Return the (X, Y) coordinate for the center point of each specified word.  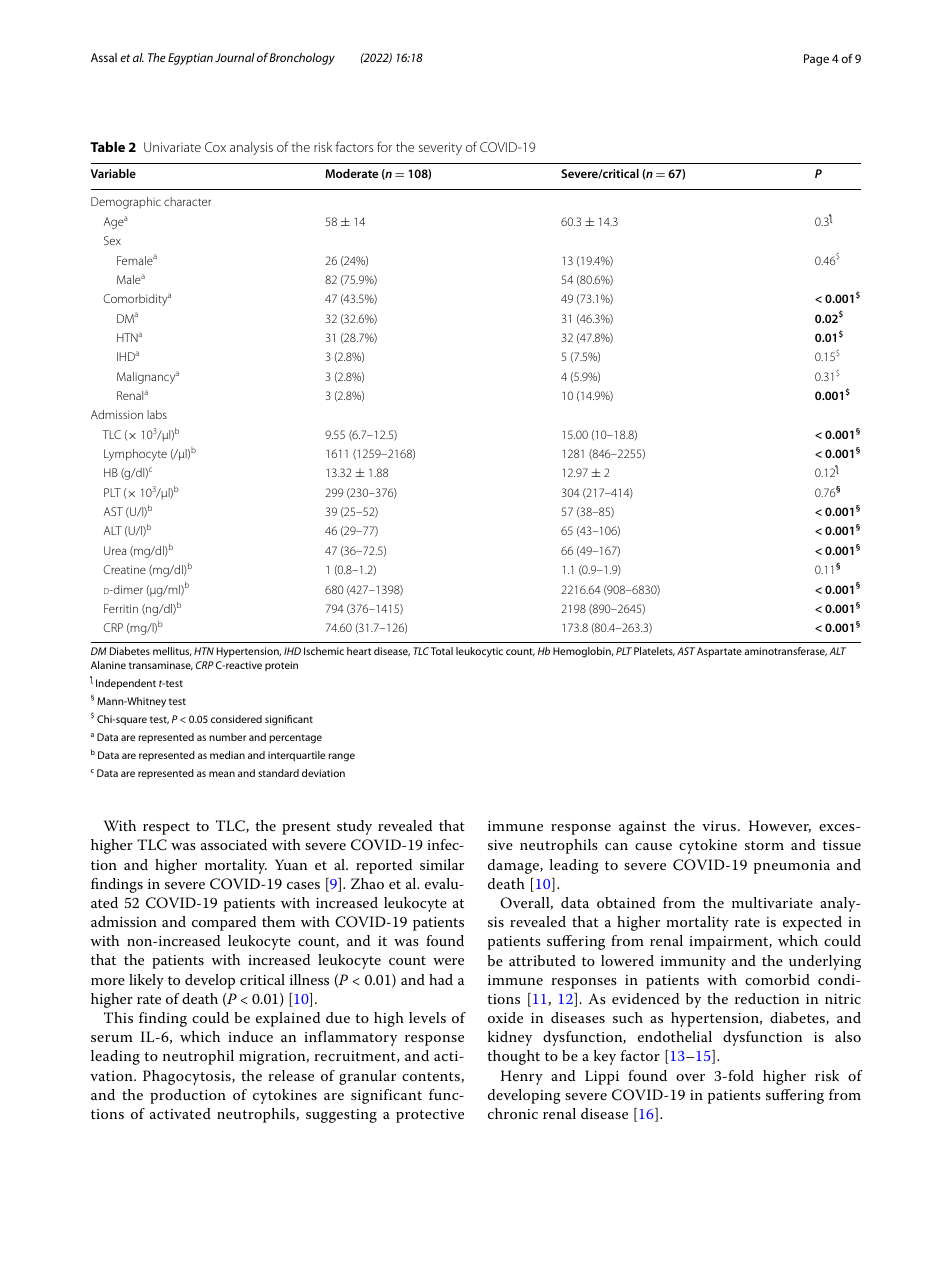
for (384, 146)
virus (719, 826)
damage (514, 866)
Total (442, 651)
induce (250, 1036)
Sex (112, 240)
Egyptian (190, 59)
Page (816, 60)
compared (224, 923)
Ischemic (324, 651)
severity (440, 148)
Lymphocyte (135, 455)
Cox (215, 147)
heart (359, 651)
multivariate (772, 902)
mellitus (172, 651)
